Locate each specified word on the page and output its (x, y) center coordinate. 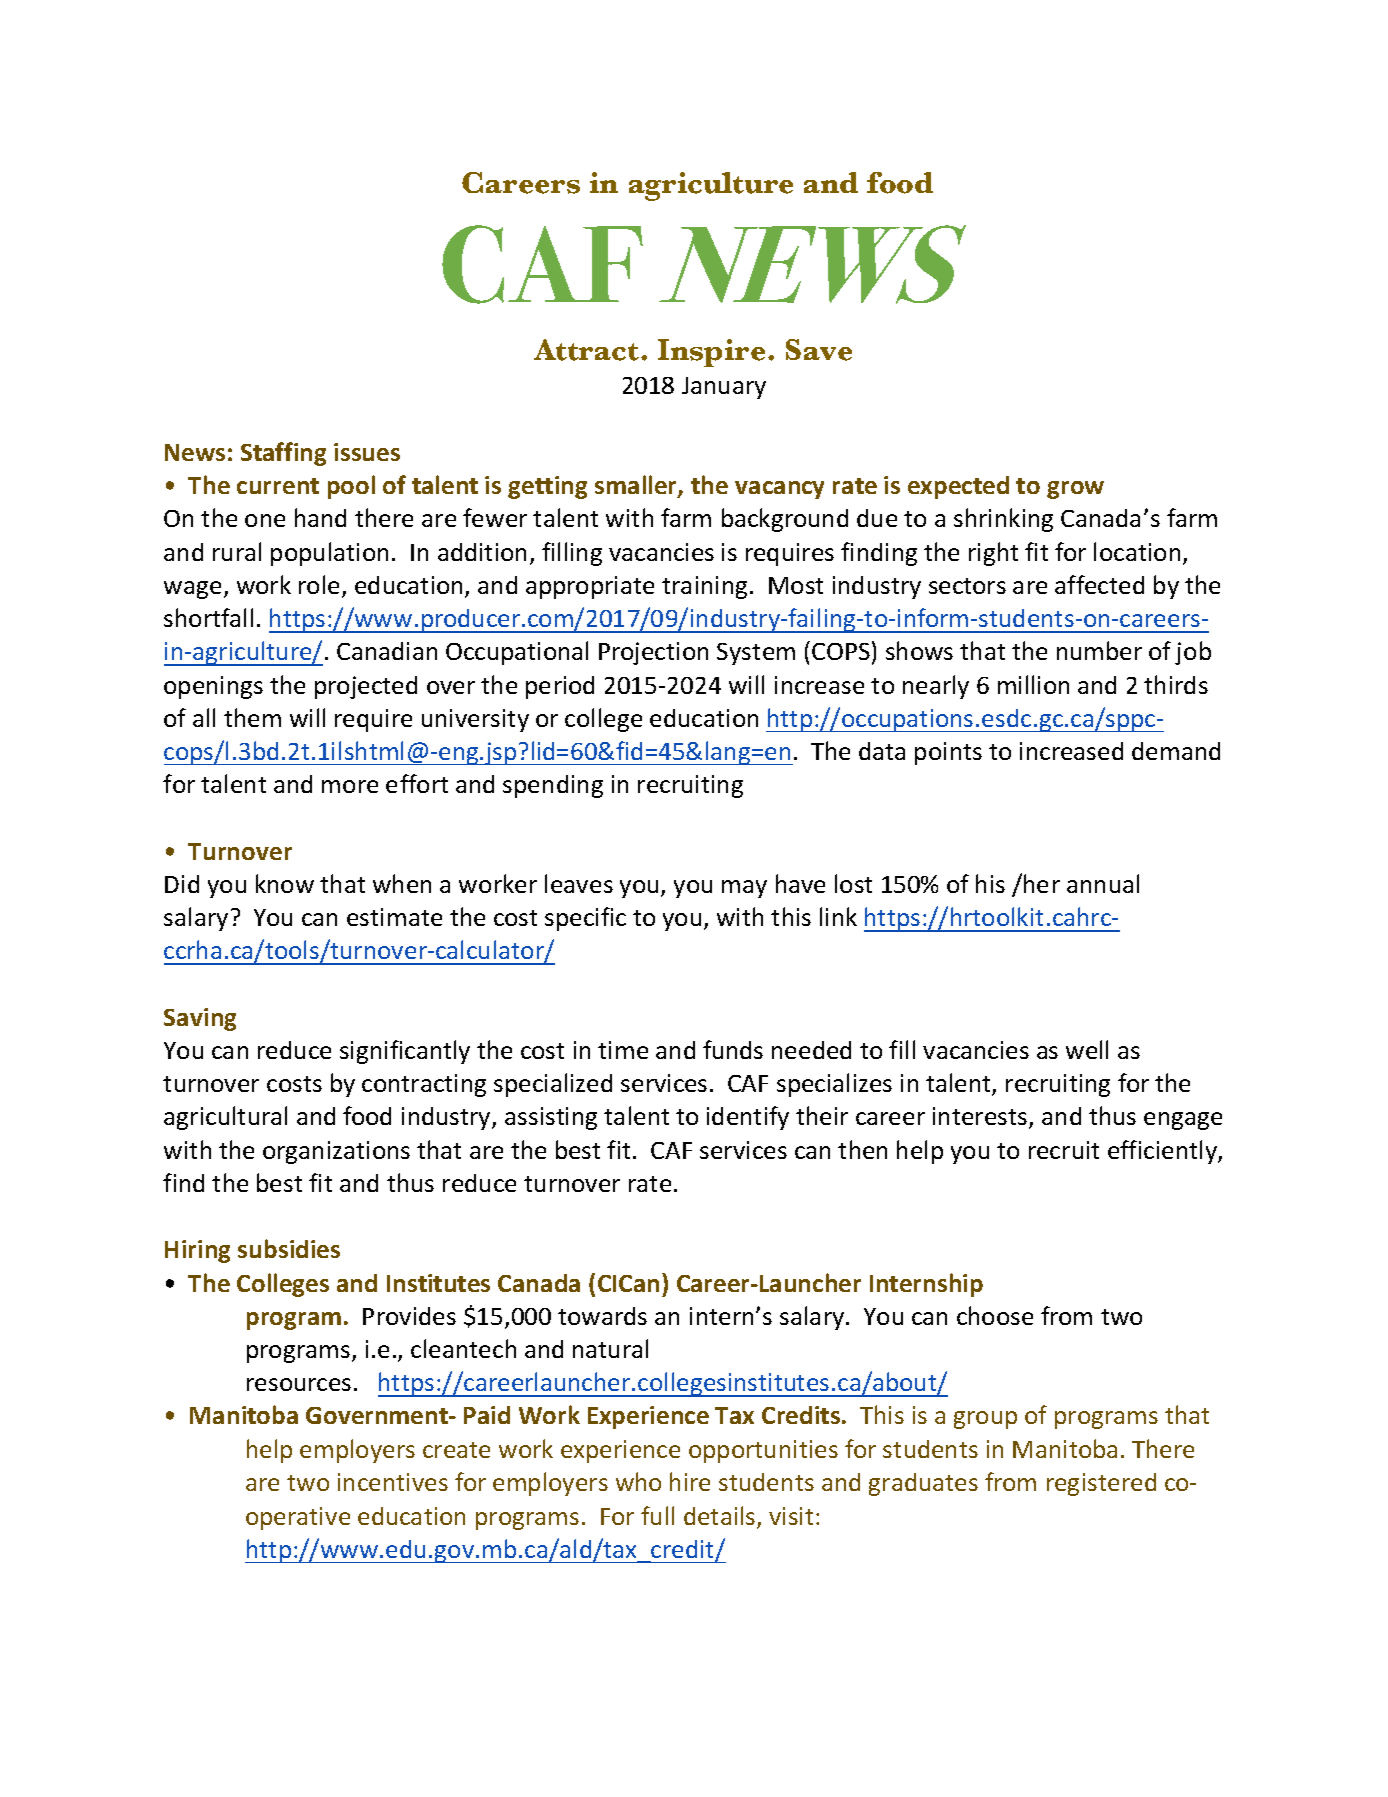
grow (1075, 490)
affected (1099, 584)
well (1087, 1049)
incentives (393, 1482)
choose (995, 1315)
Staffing (283, 454)
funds (733, 1049)
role (319, 584)
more (350, 786)
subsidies (289, 1248)
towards (602, 1316)
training (704, 587)
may (744, 889)
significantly (405, 1052)
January (724, 388)
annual (1103, 883)
